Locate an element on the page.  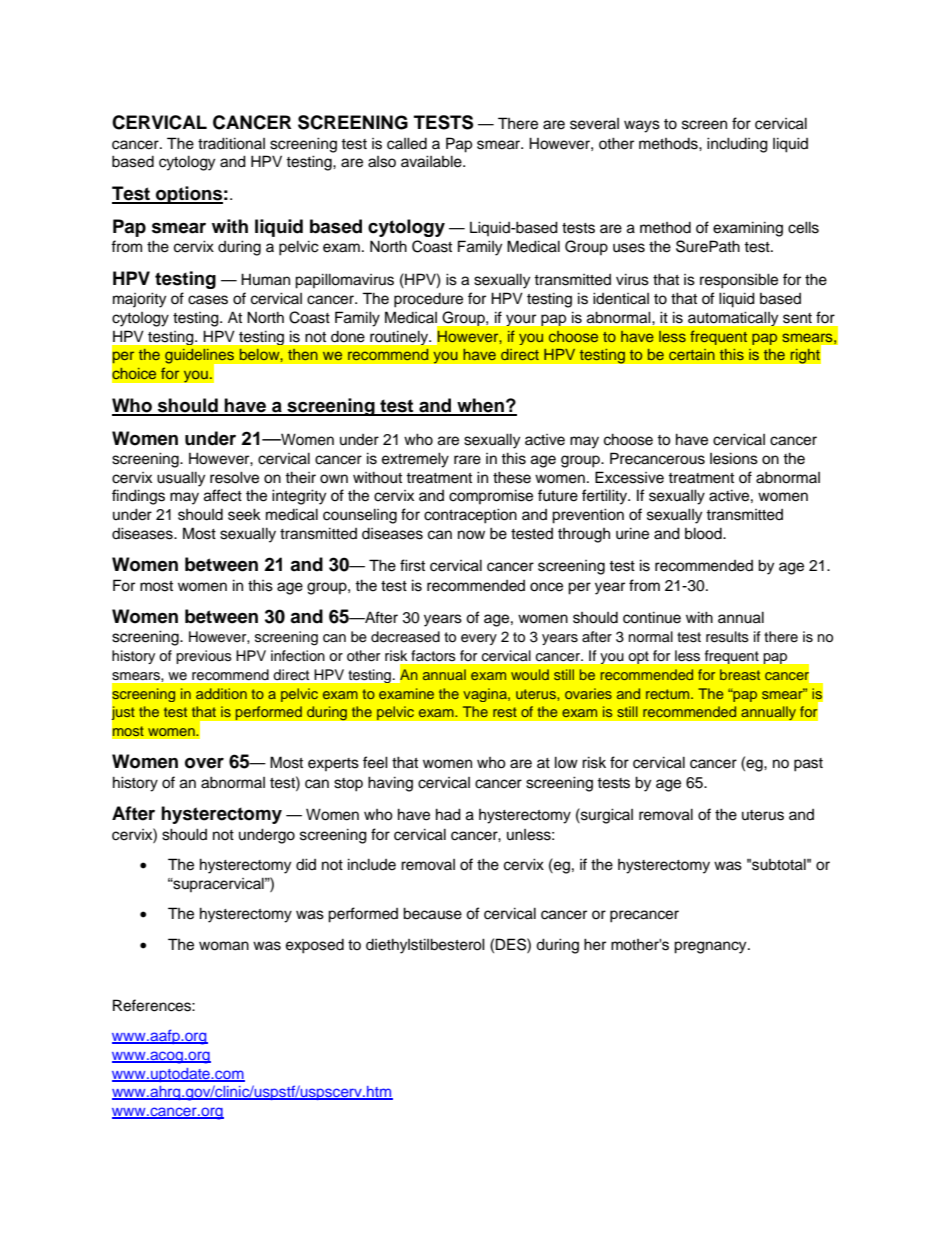
including is located at coordinates (737, 145).
